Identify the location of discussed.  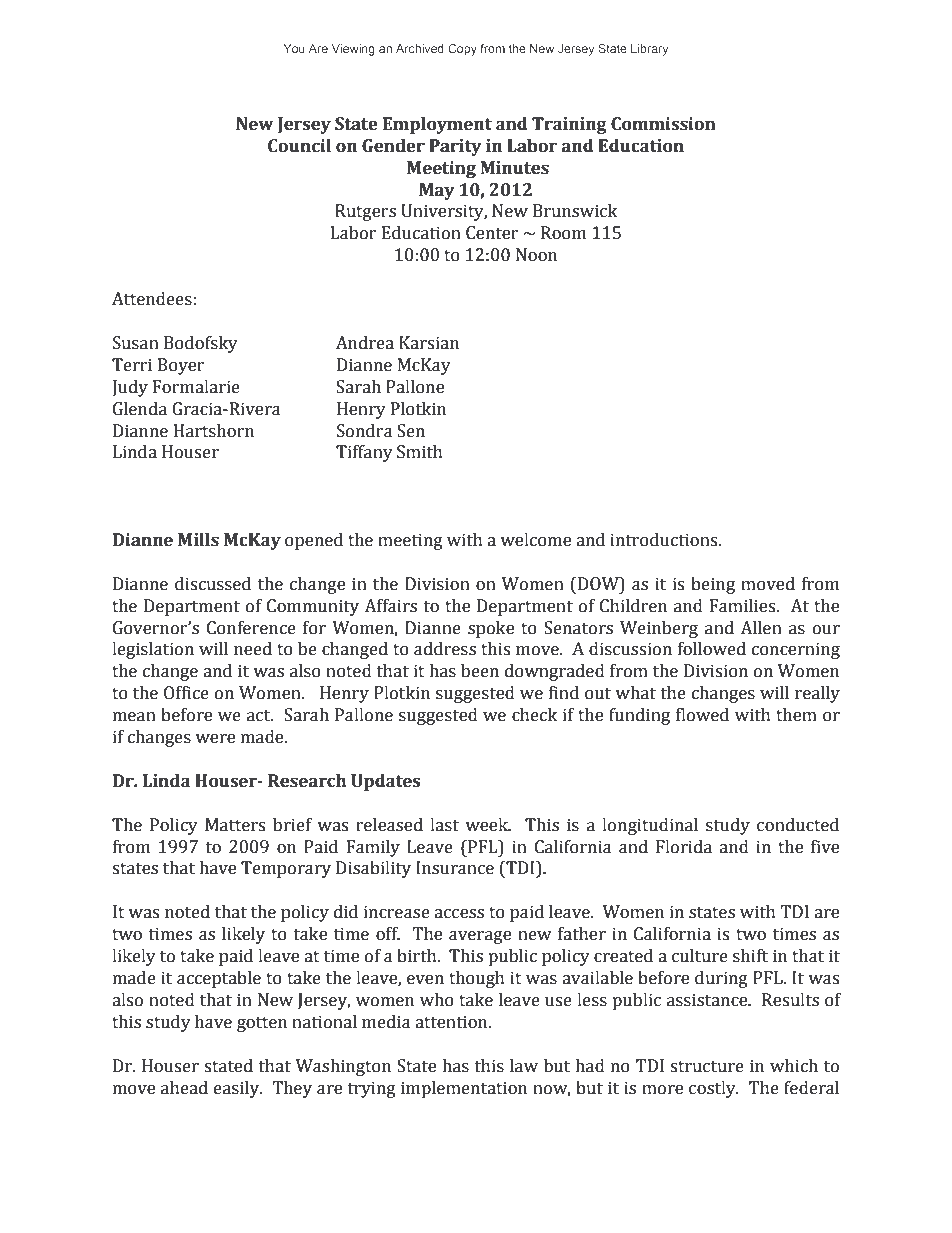
(213, 584).
